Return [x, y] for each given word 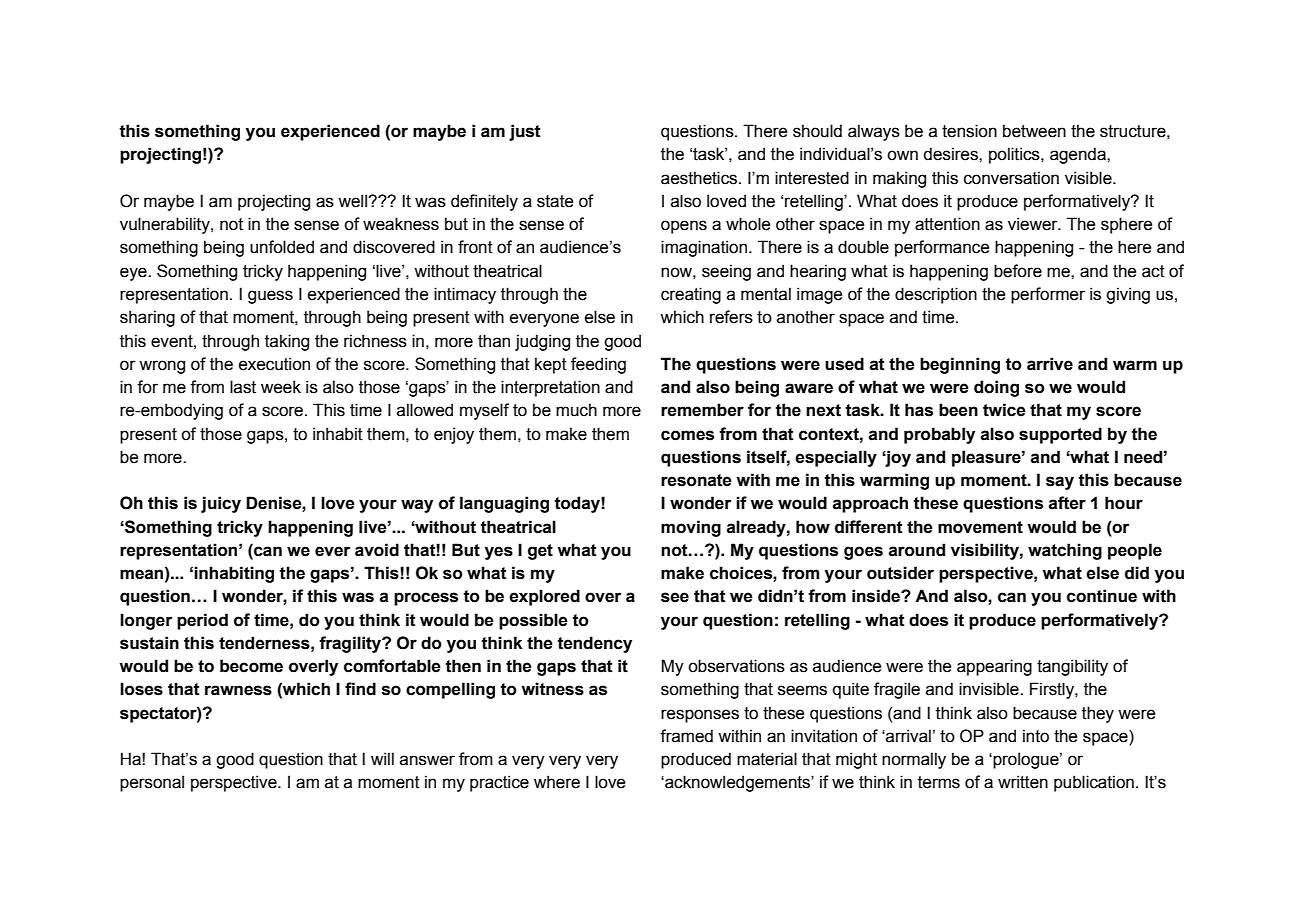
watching [1065, 551]
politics [1015, 155]
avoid [377, 550]
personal [152, 783]
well [353, 201]
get [540, 552]
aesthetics [700, 178]
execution [274, 364]
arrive [1050, 364]
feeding [598, 365]
